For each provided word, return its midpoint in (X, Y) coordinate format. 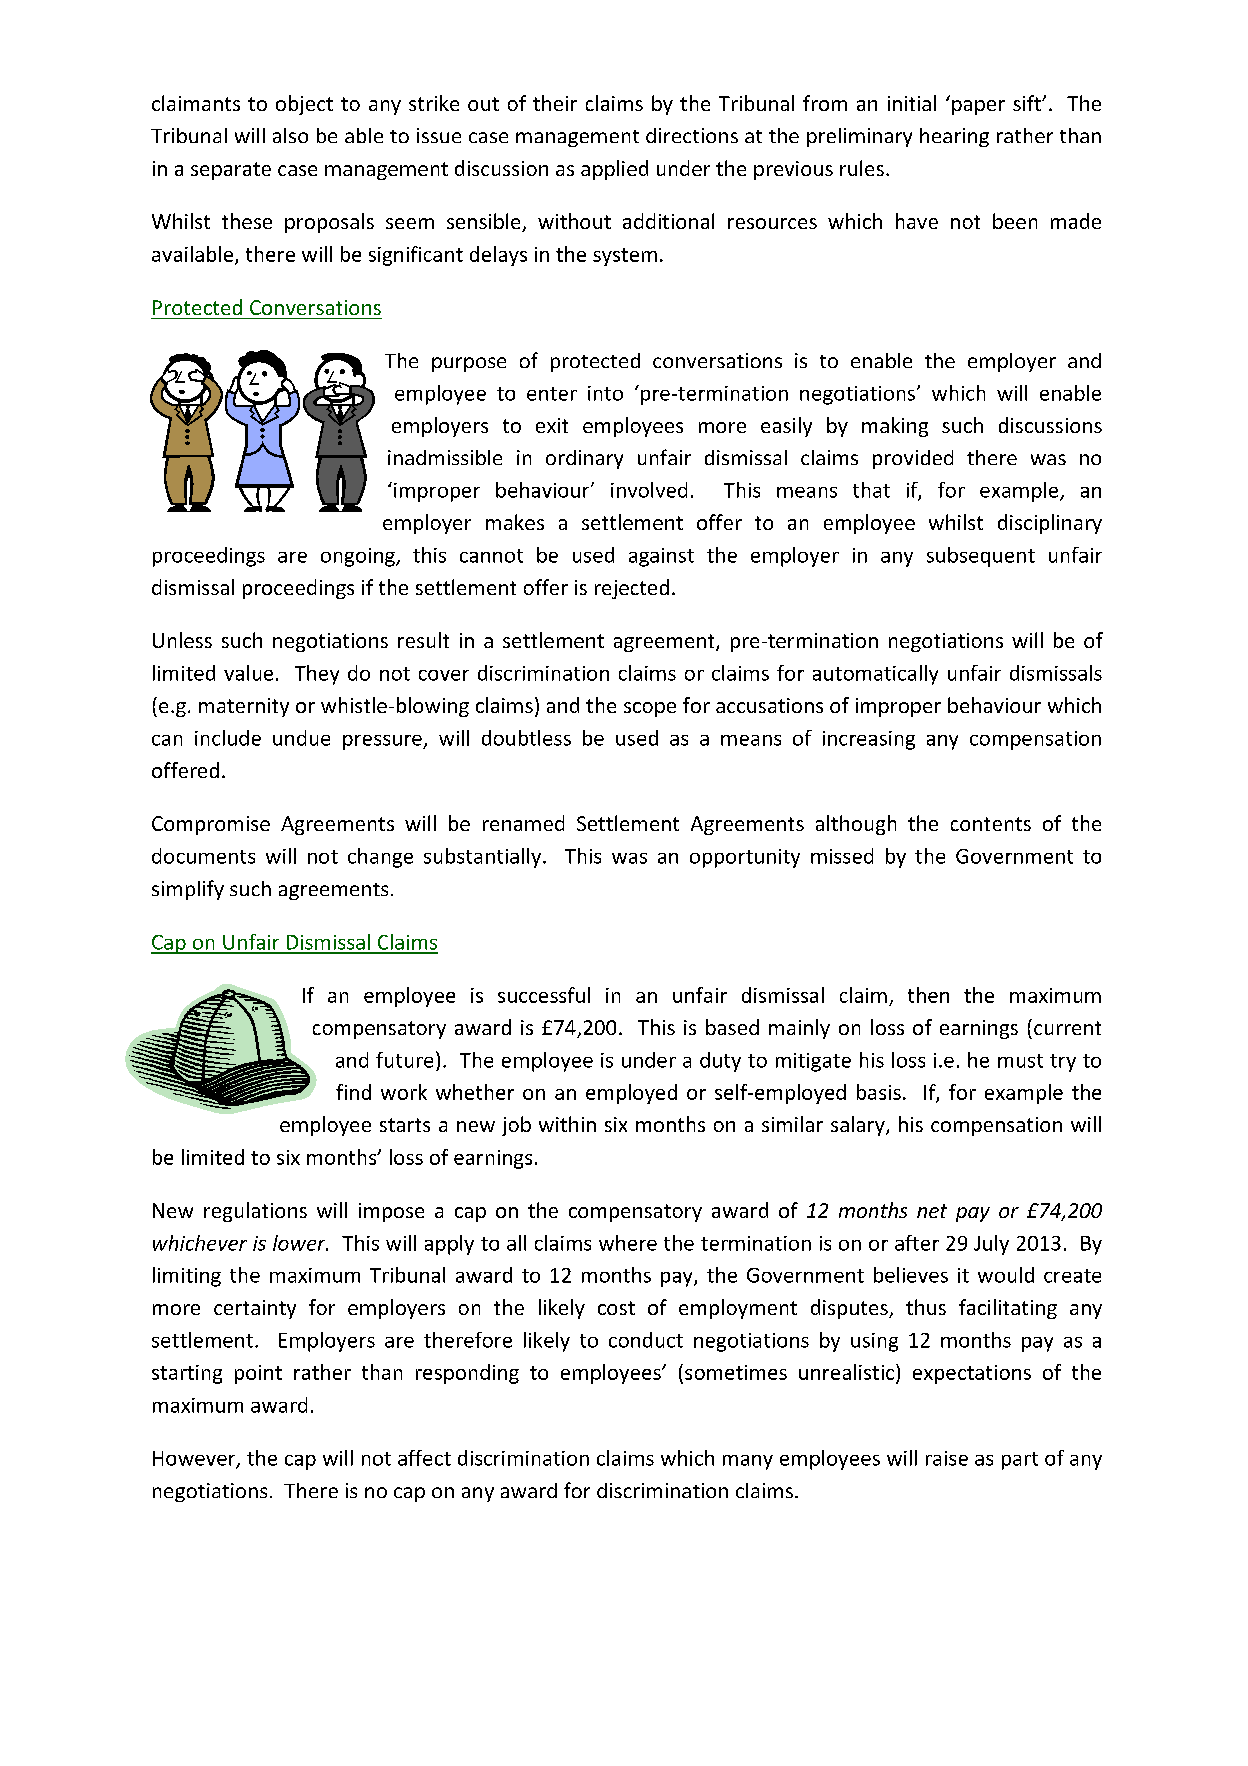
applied (614, 170)
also (290, 135)
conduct (646, 1340)
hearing (954, 137)
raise (947, 1458)
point (258, 1374)
